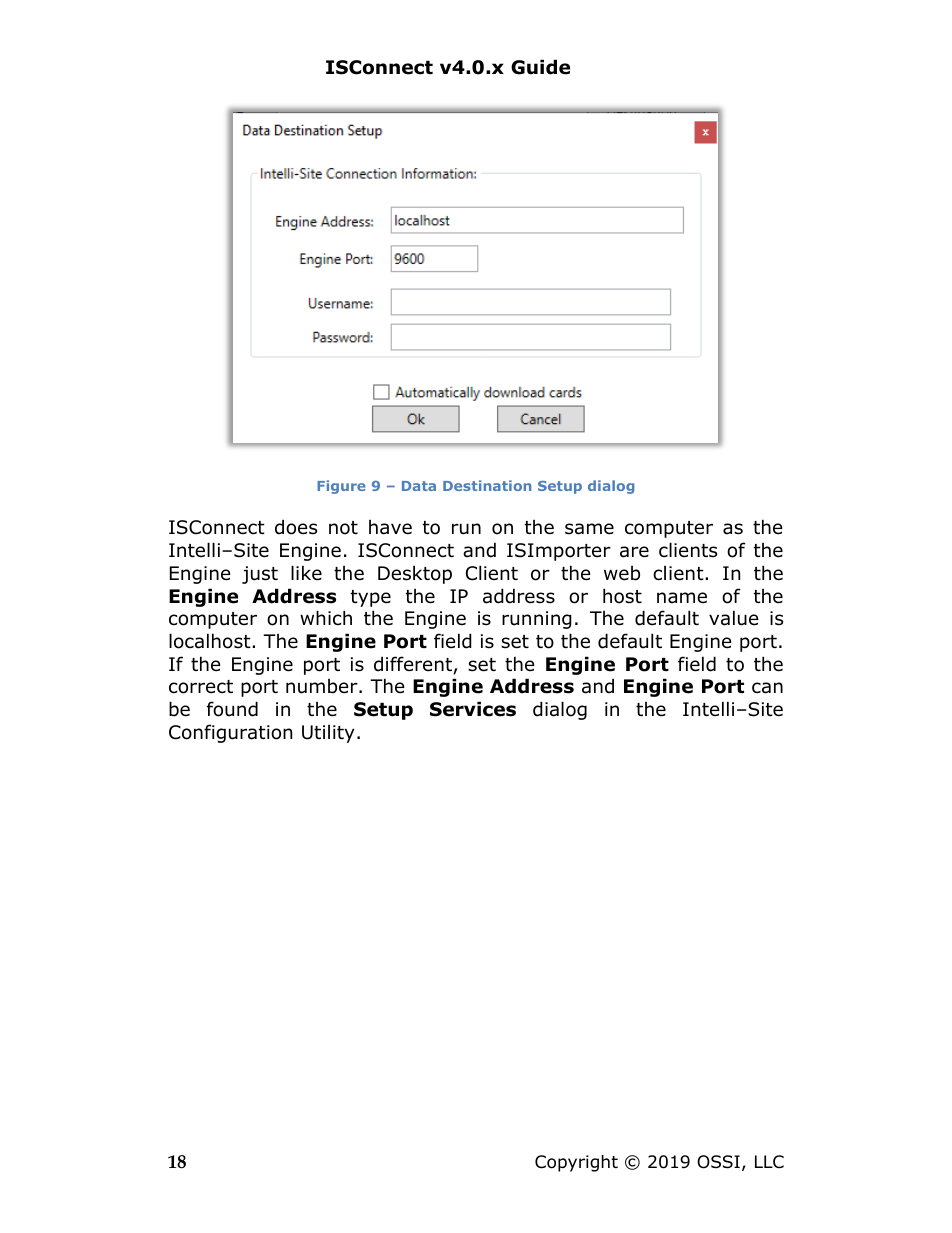 This page has height=1233, width=952. What do you see at coordinates (487, 485) in the page?
I see `Destination` at bounding box center [487, 485].
